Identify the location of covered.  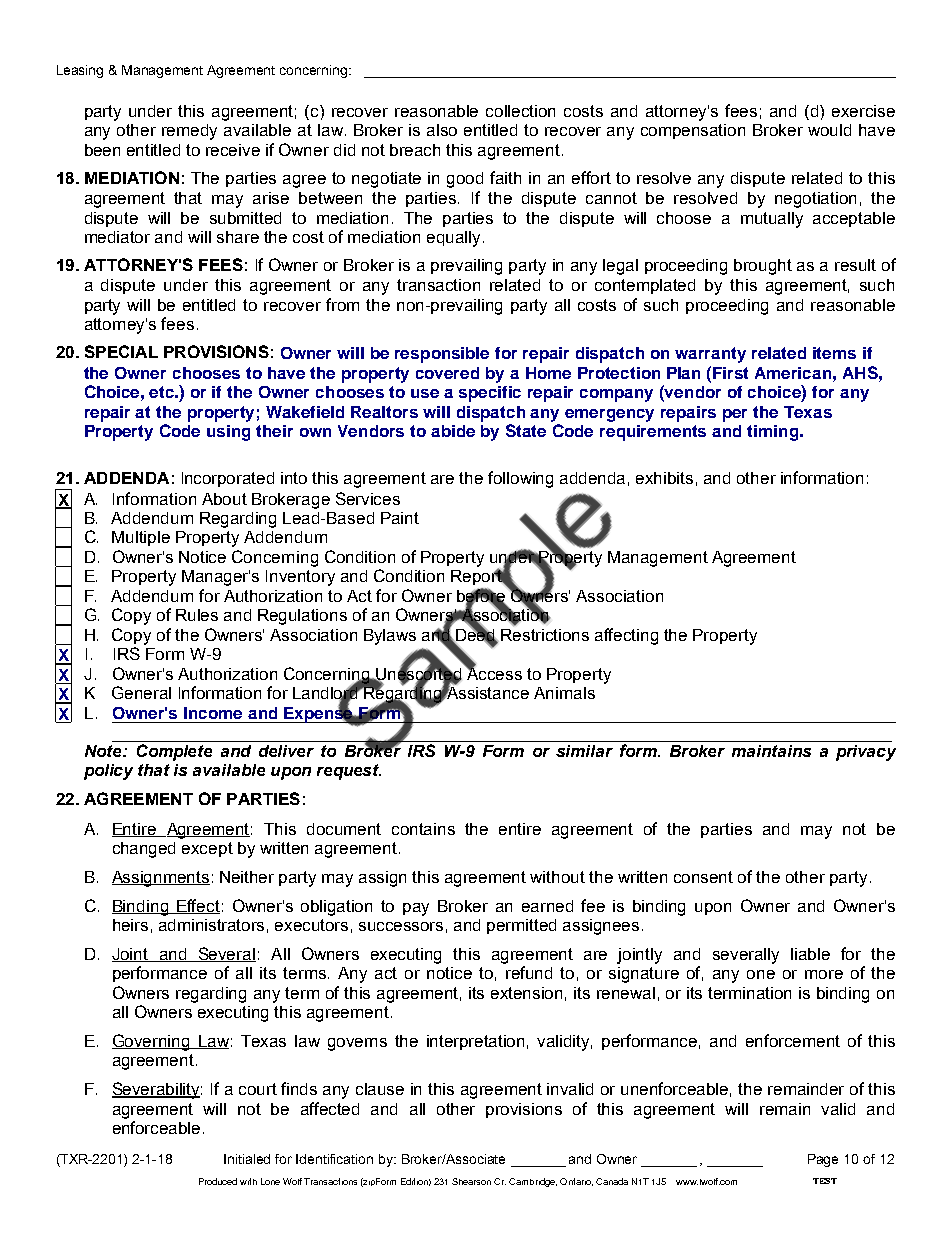
(447, 373).
